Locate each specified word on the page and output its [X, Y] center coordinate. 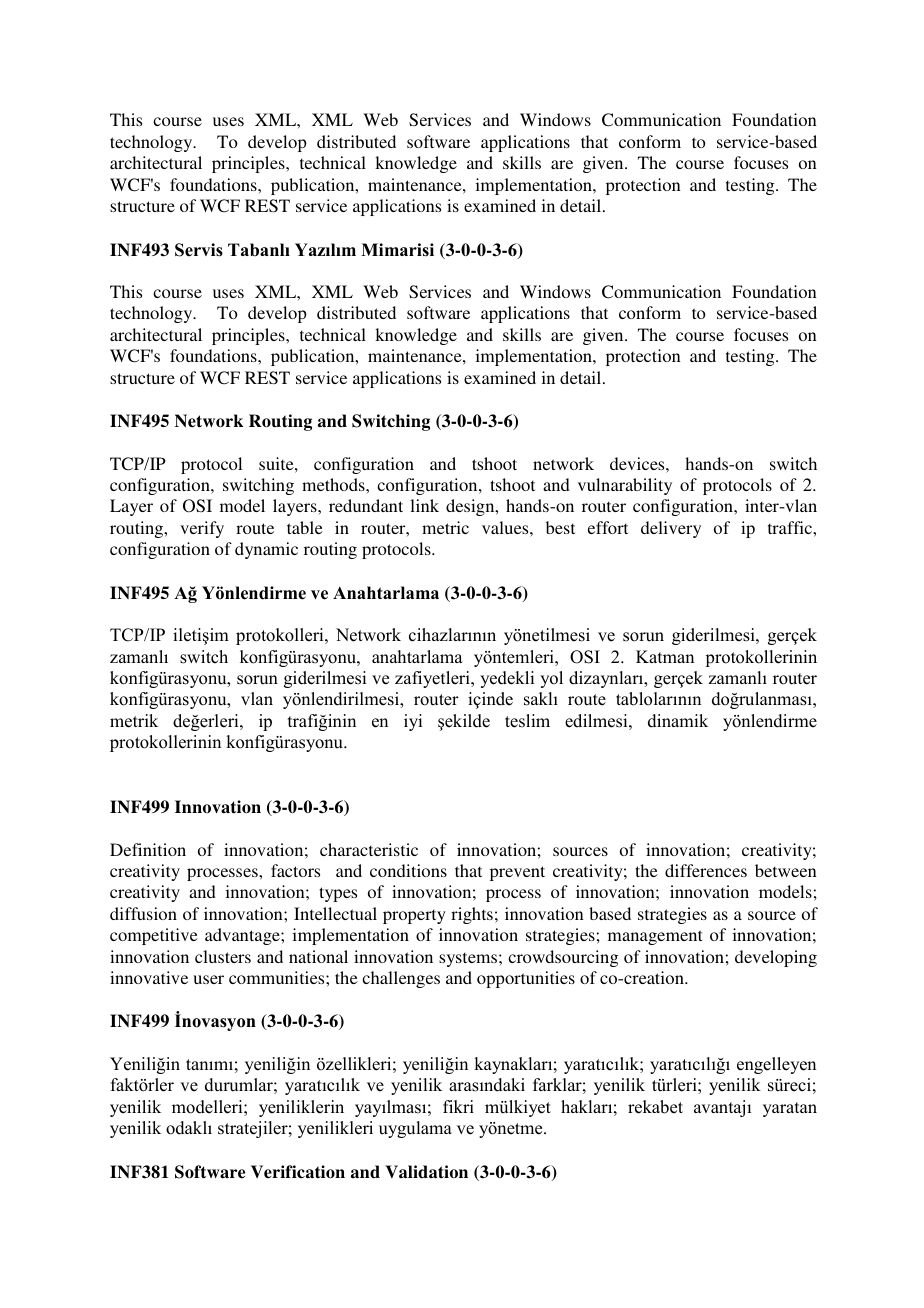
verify [202, 529]
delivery [671, 529]
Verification [298, 1172]
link [424, 505]
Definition [148, 849]
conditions [408, 870]
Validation [426, 1172]
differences [706, 870]
